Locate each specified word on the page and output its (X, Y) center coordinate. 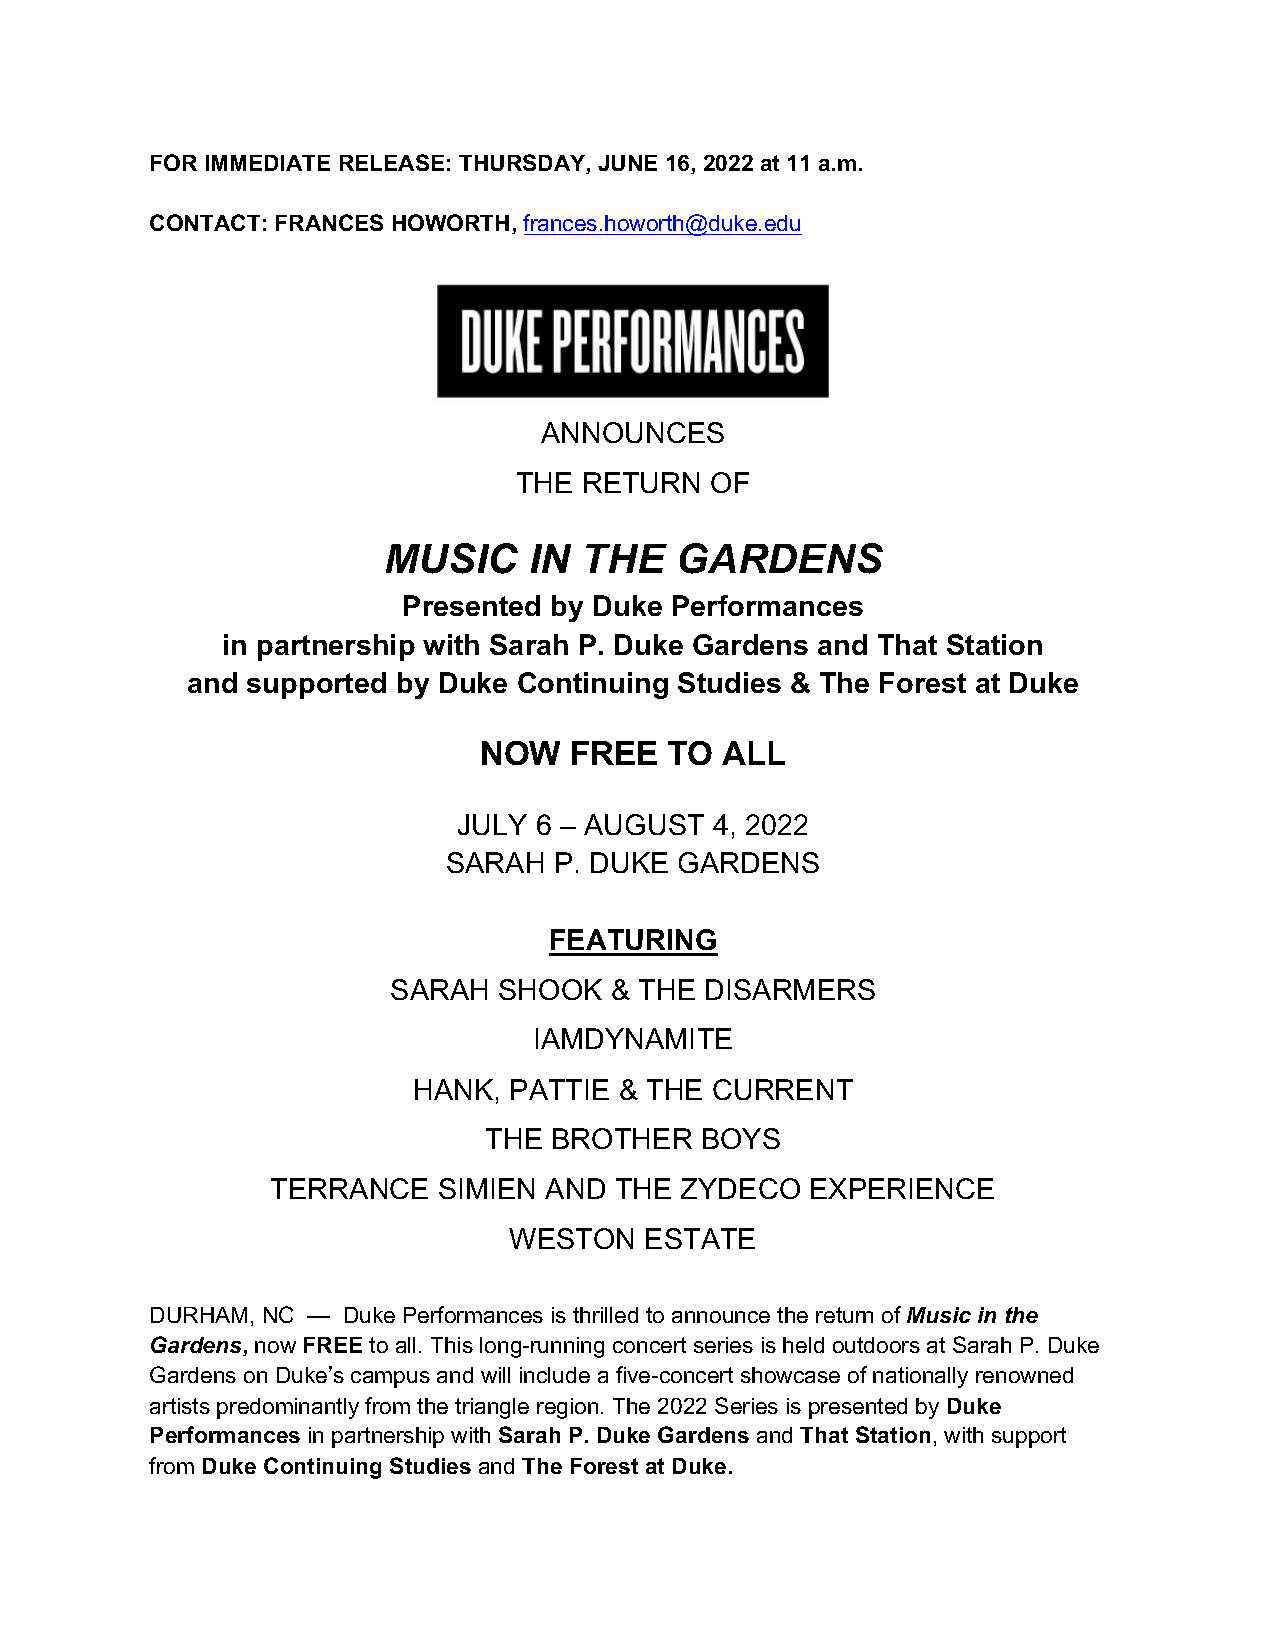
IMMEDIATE (268, 163)
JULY (492, 824)
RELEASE (392, 162)
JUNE (627, 163)
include (555, 1375)
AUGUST (644, 824)
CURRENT (783, 1089)
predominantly (288, 1408)
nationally (920, 1377)
